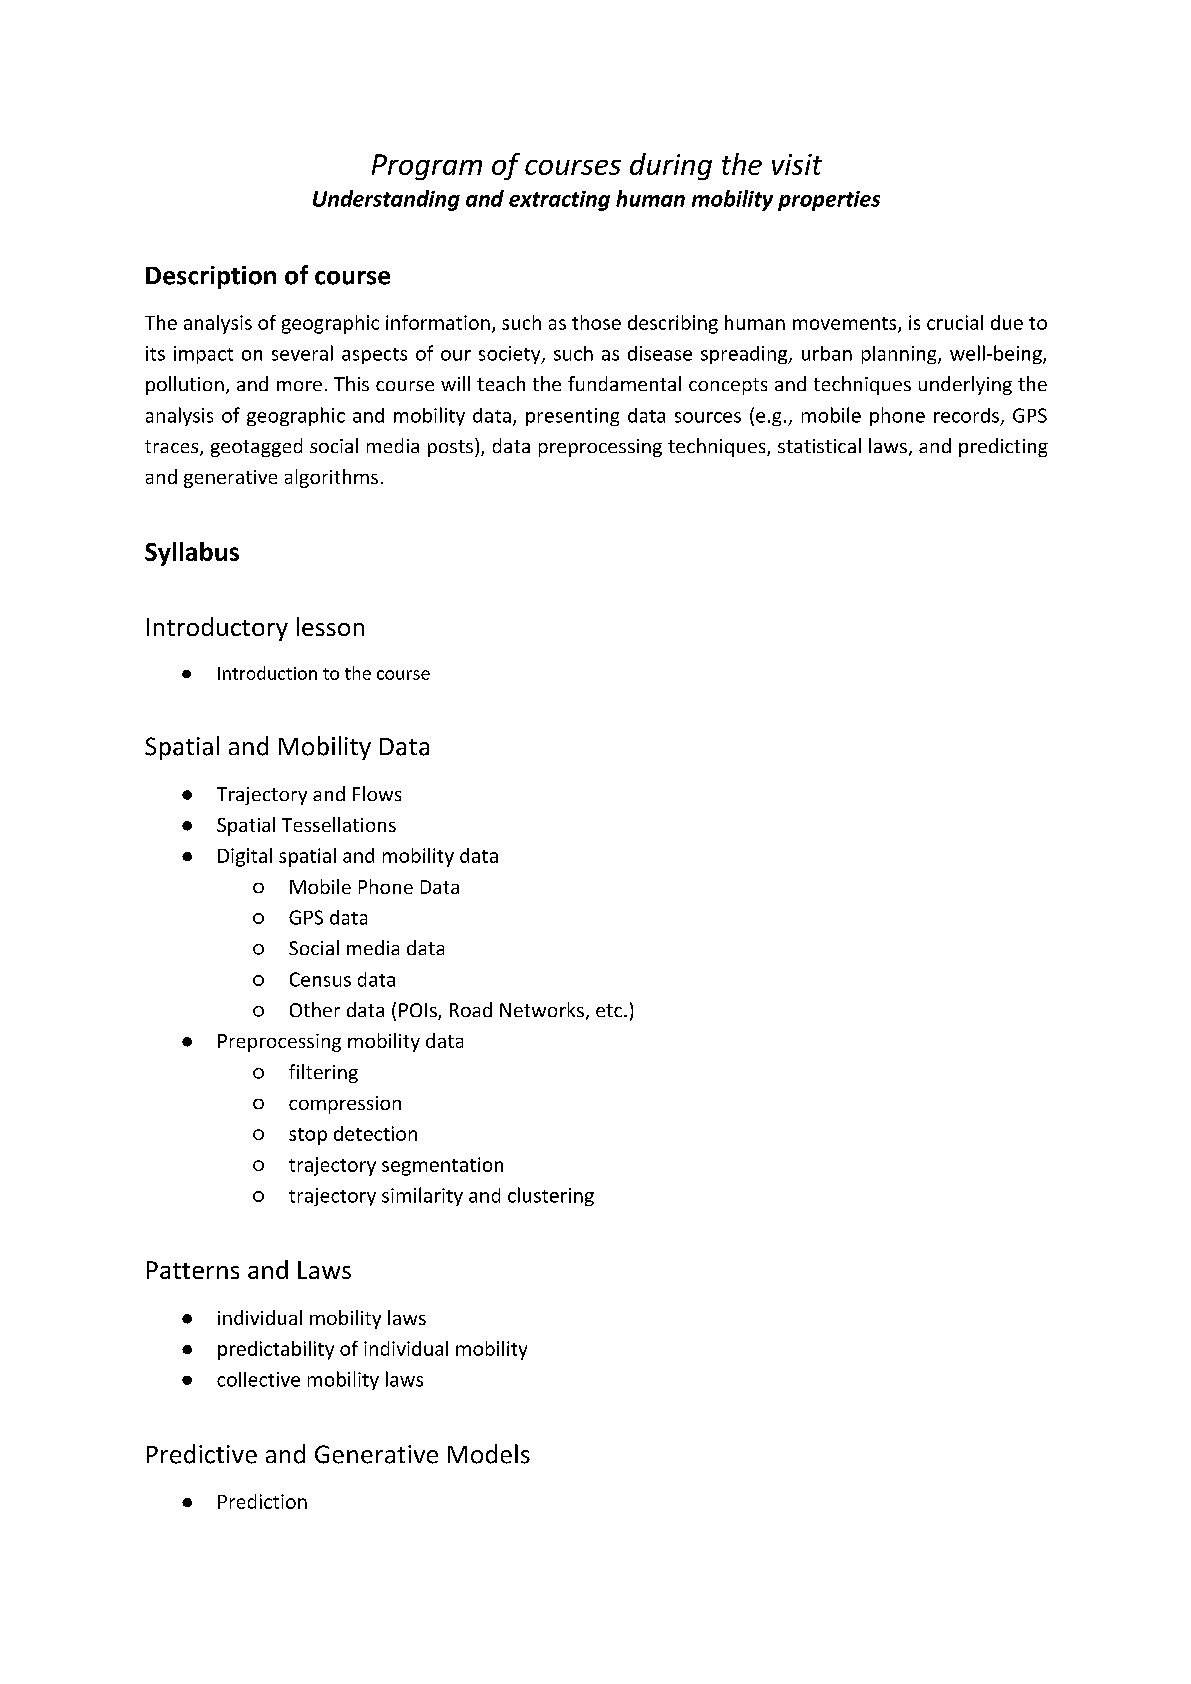  What do you see at coordinates (217, 629) in the page?
I see `Introductory` at bounding box center [217, 629].
